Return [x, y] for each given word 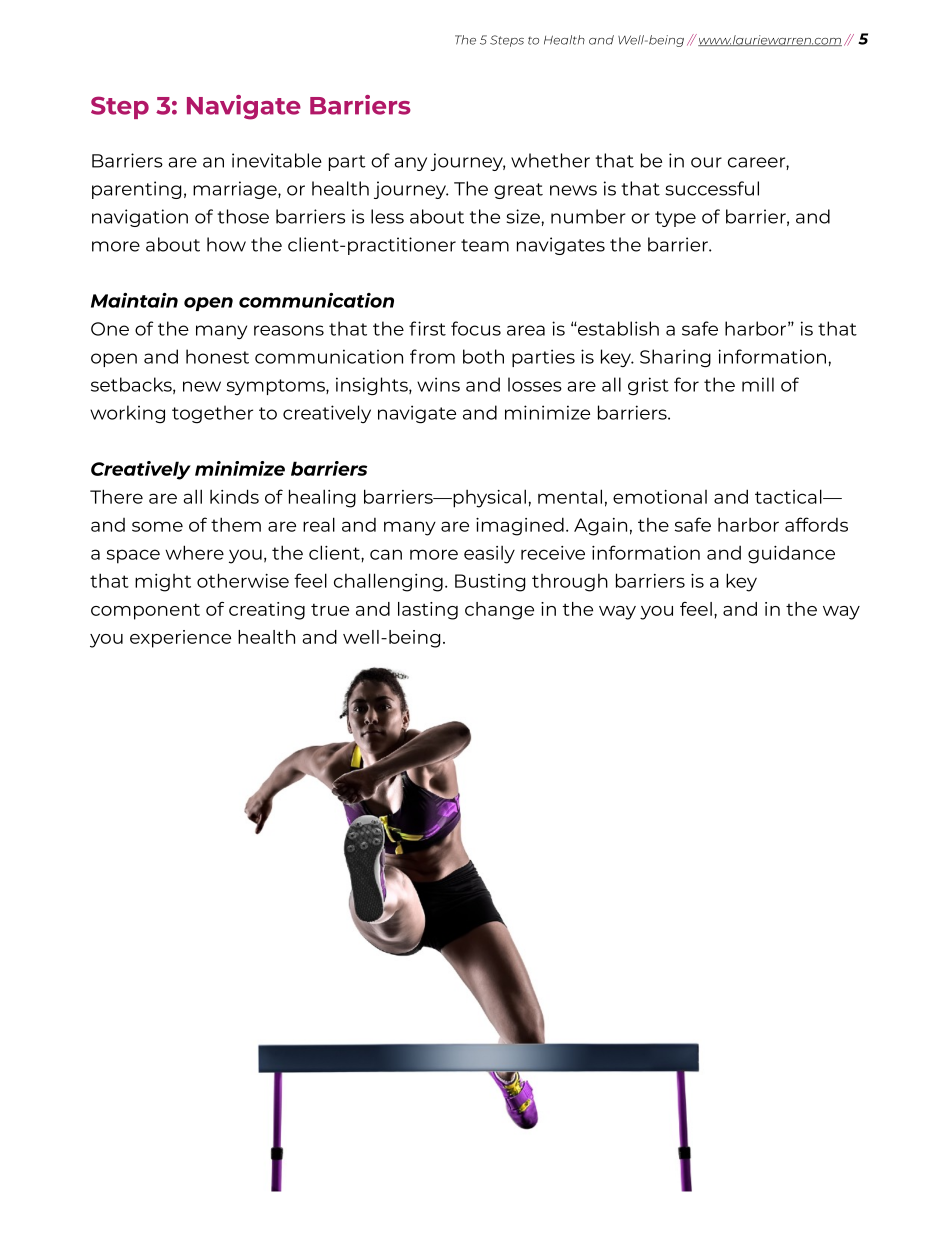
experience [180, 639]
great [518, 191]
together [212, 414]
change [499, 611]
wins [438, 384]
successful [712, 188]
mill [758, 384]
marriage [236, 190]
